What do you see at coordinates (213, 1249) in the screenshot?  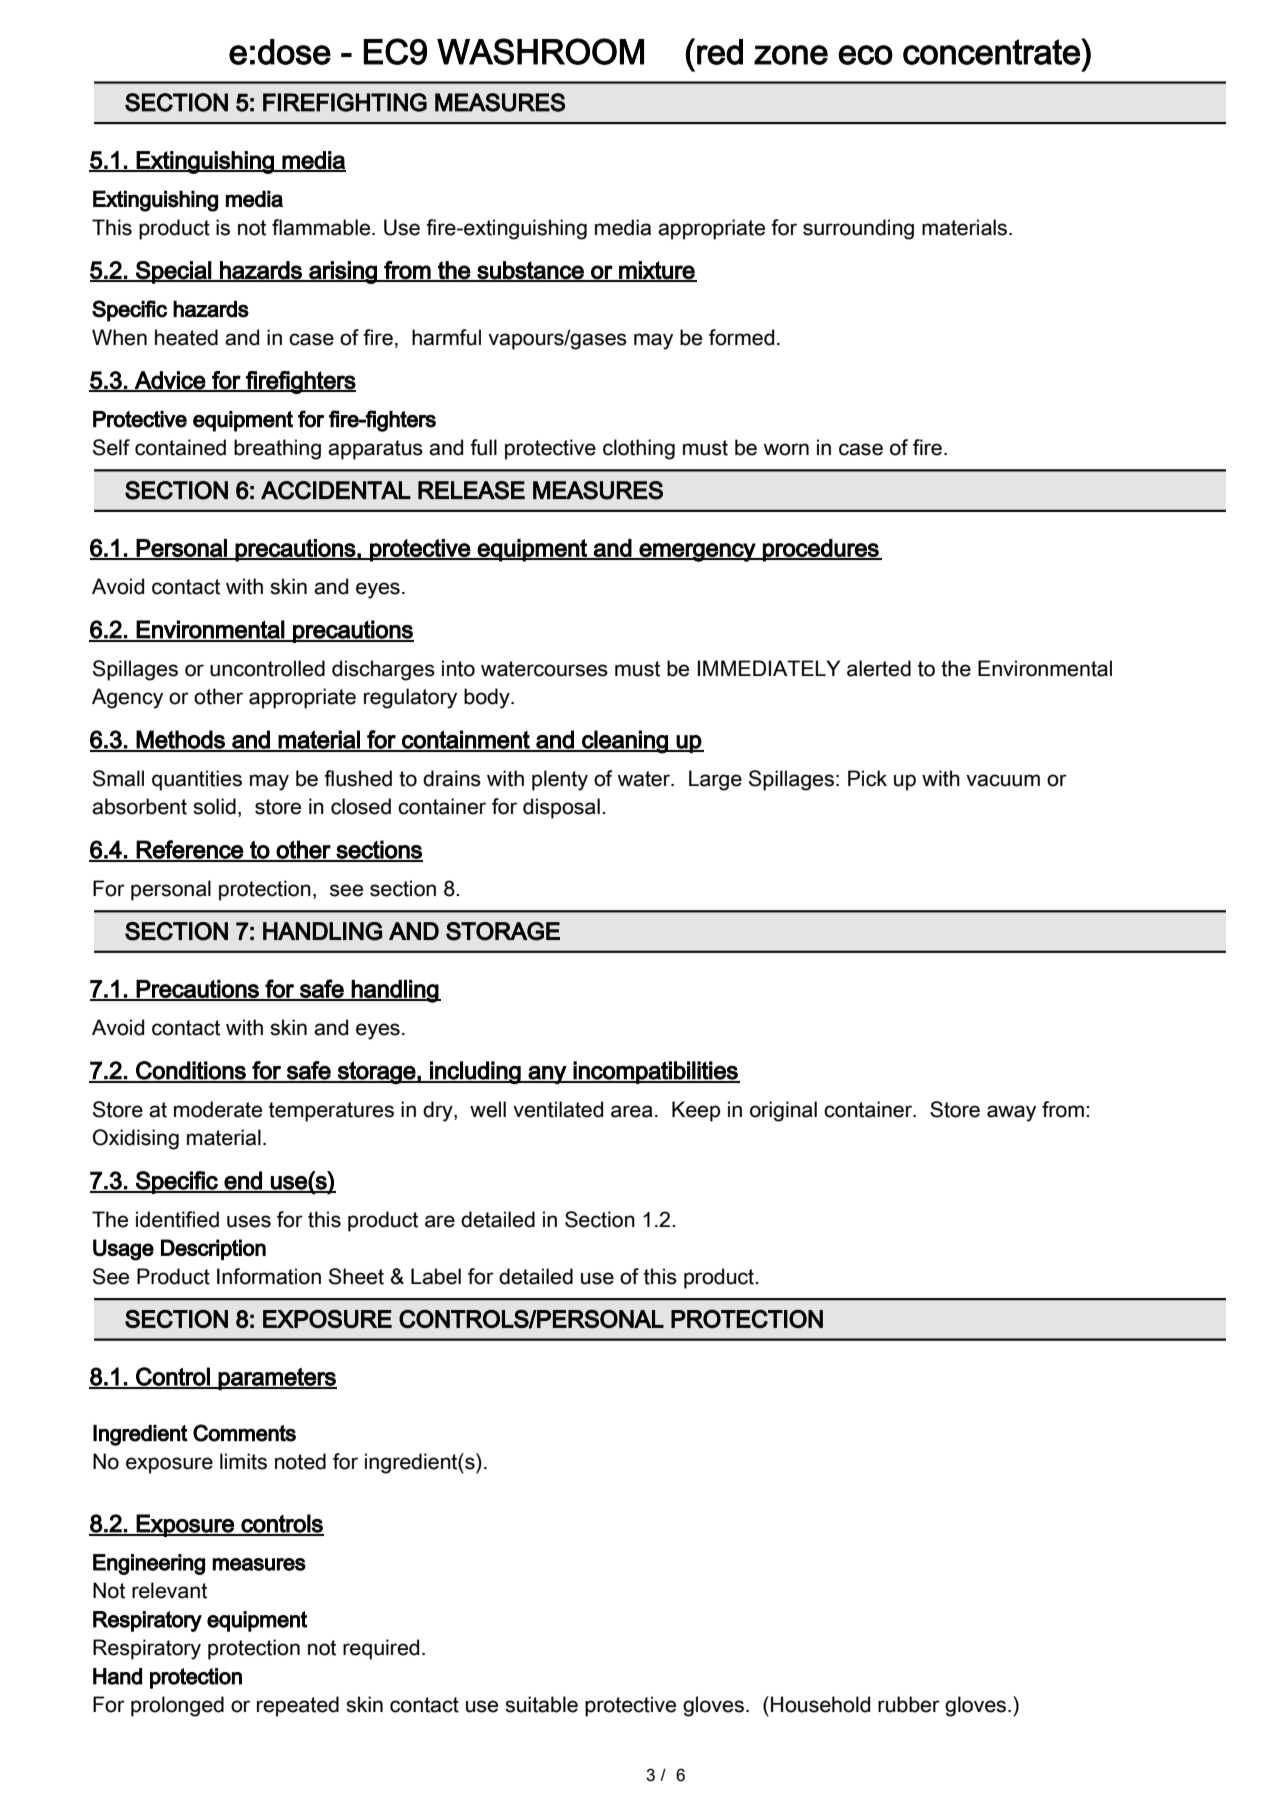 I see `Description` at bounding box center [213, 1249].
